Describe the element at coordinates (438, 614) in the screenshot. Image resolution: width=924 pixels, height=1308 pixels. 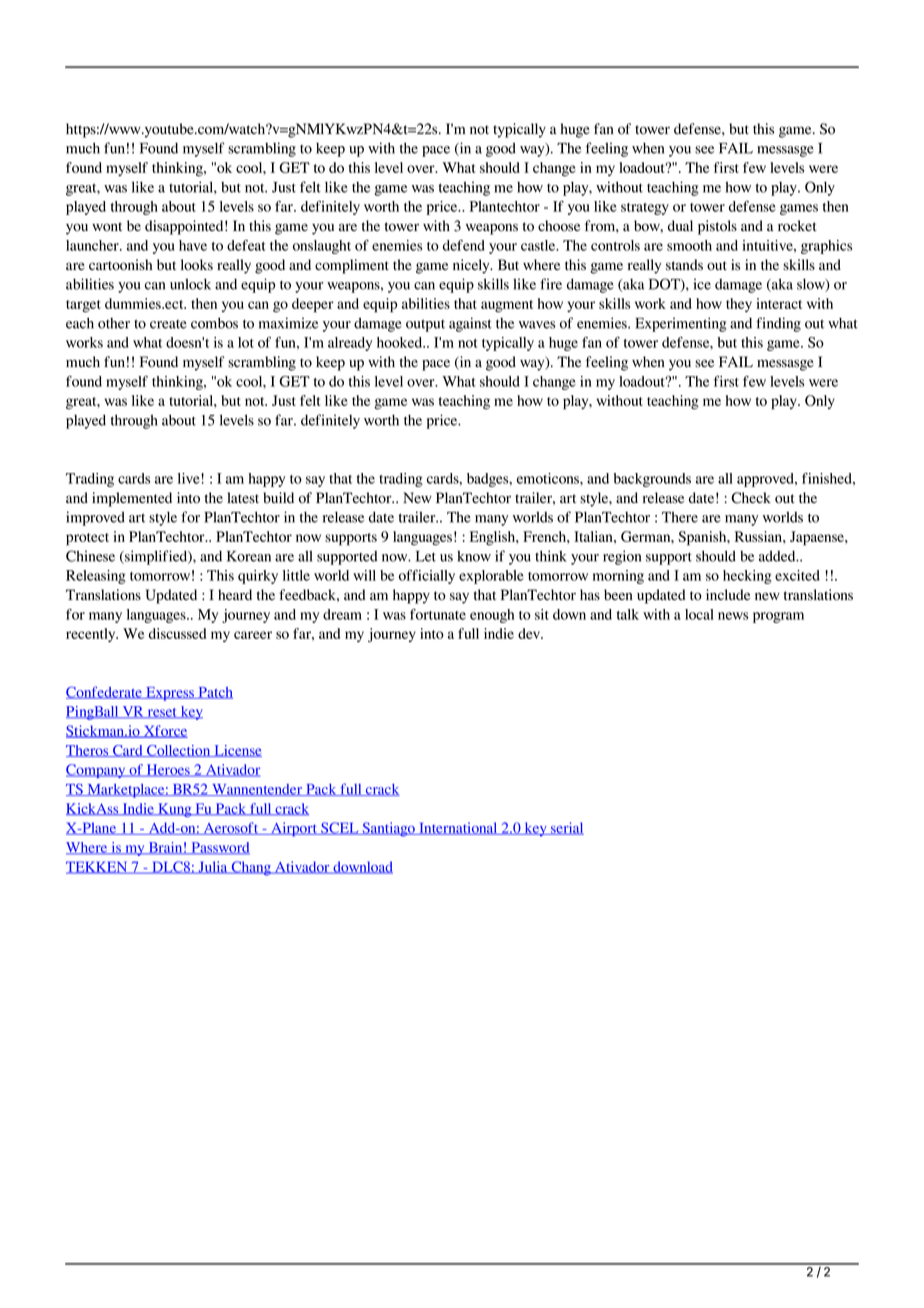
I see `fortunate` at that location.
